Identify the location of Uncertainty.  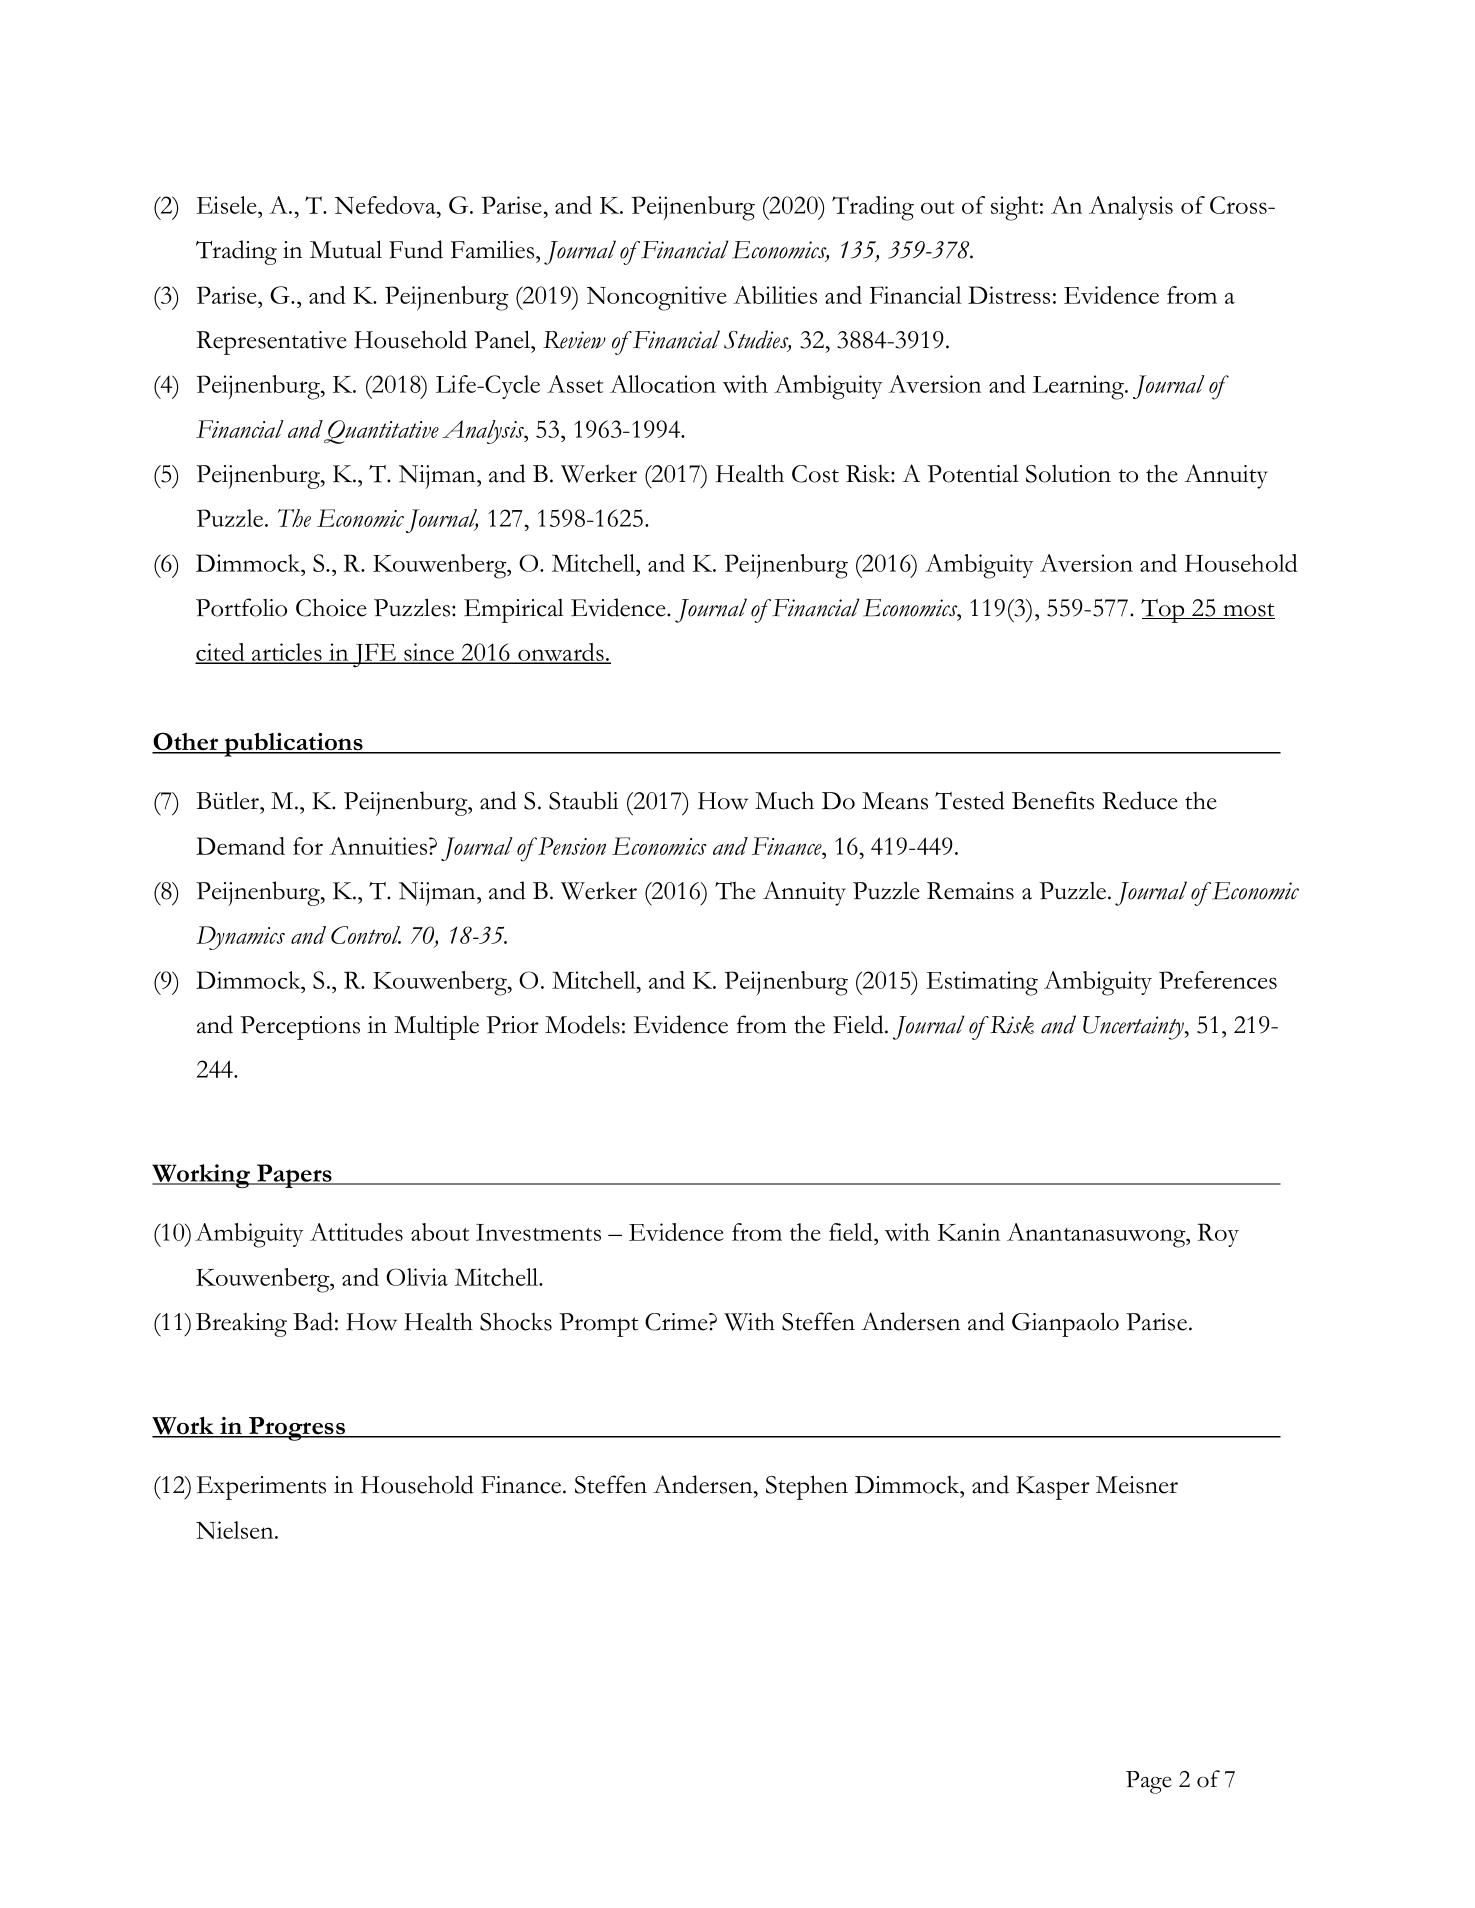
(1135, 1028).
